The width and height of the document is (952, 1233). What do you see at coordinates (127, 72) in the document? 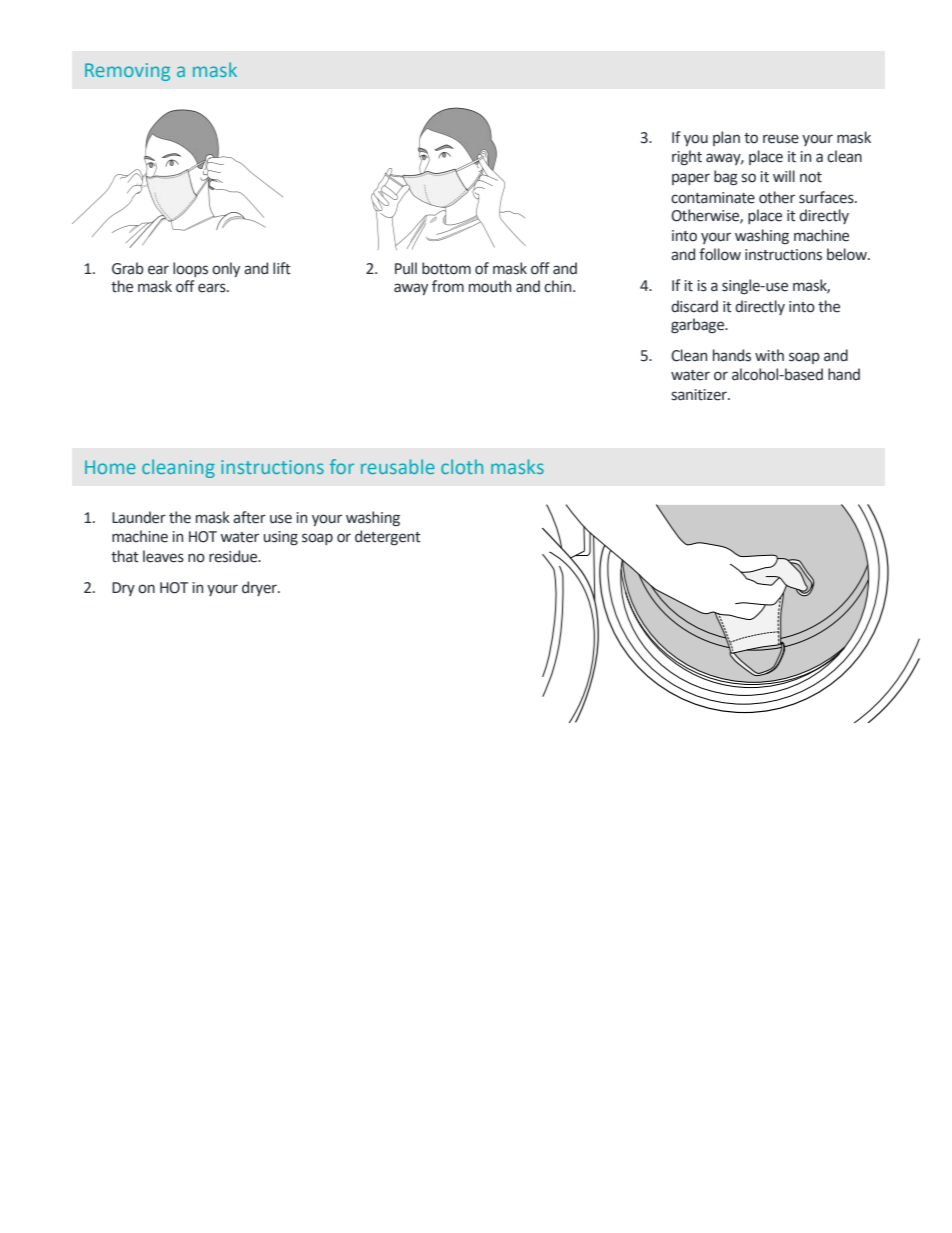
I see `Removing` at bounding box center [127, 72].
